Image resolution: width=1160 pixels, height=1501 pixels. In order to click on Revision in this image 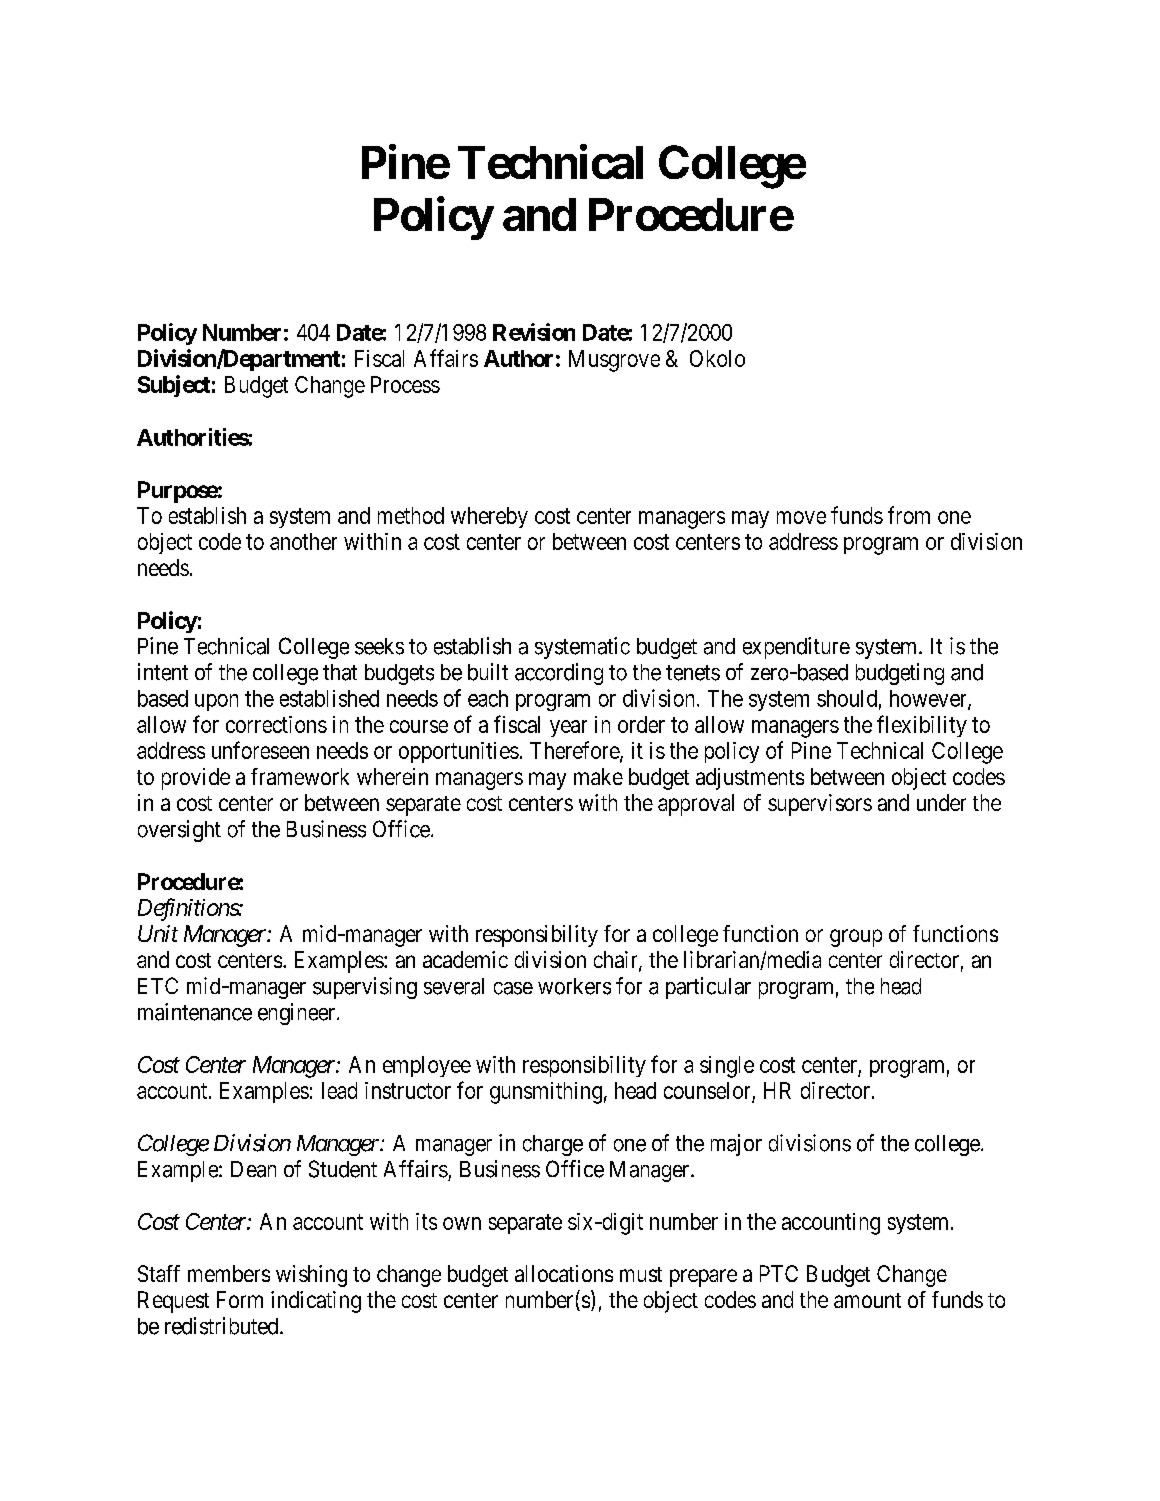, I will do `click(534, 332)`.
